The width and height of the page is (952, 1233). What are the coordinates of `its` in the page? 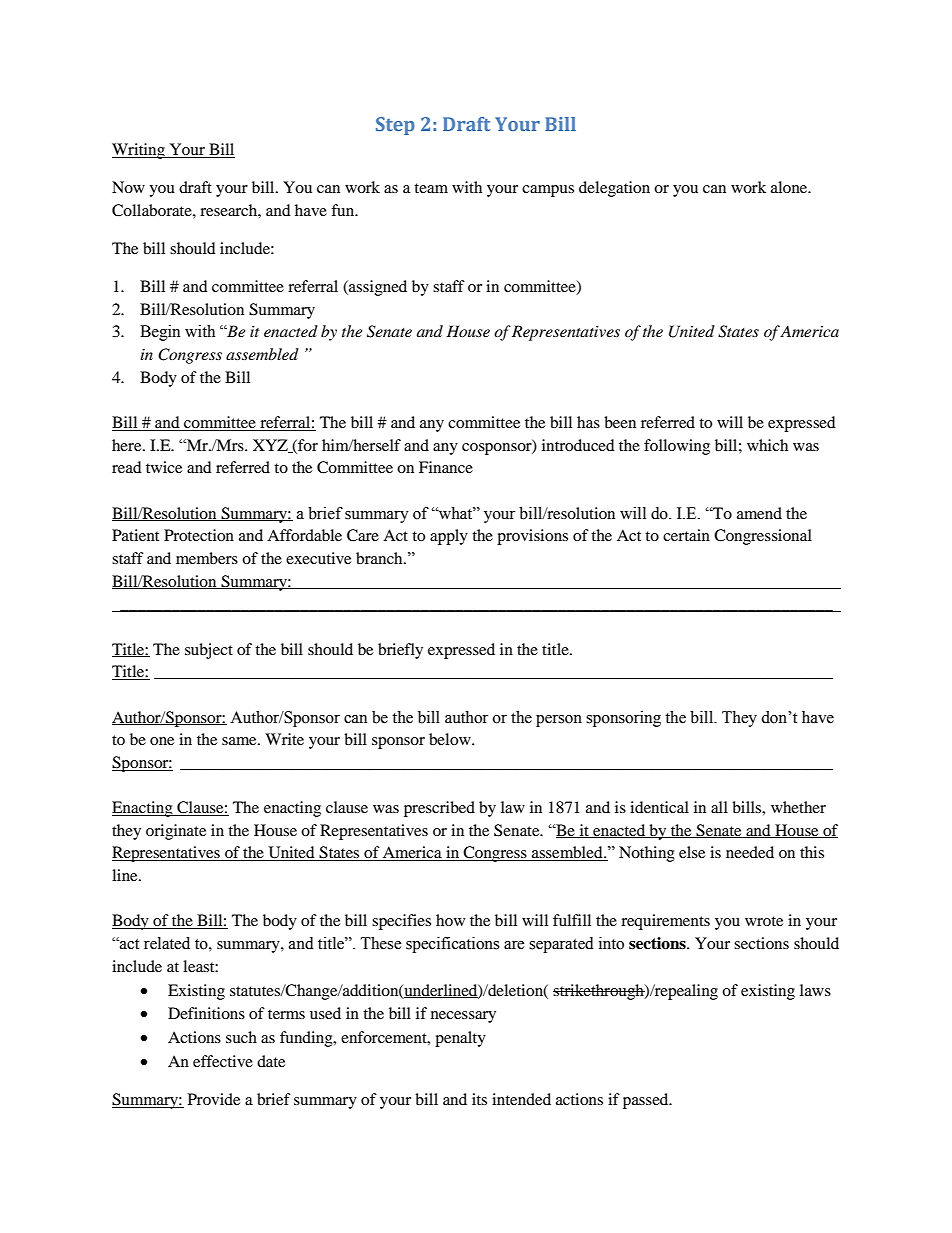 It's located at (479, 1099).
